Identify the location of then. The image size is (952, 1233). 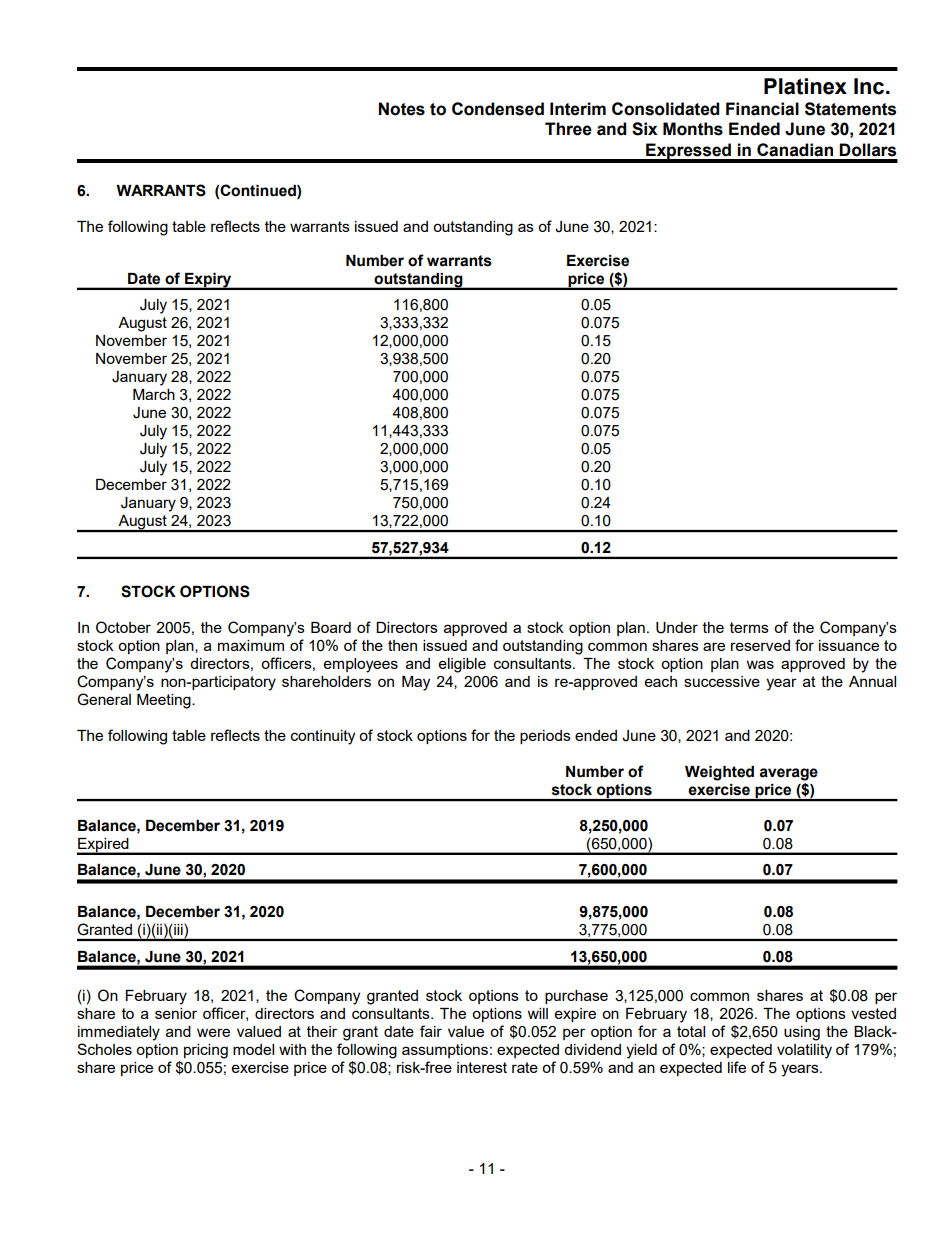
(402, 645).
